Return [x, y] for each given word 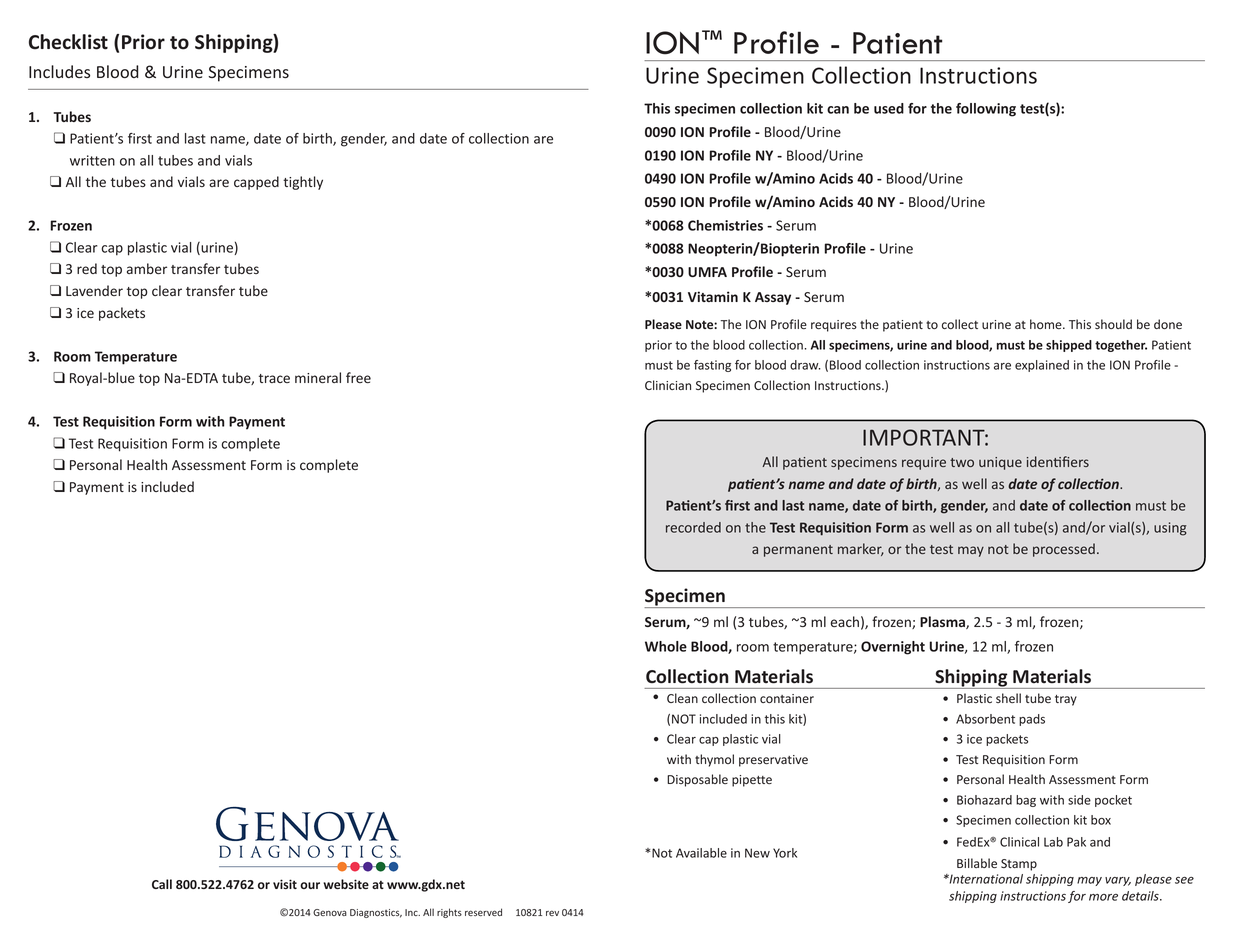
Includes [59, 71]
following [986, 110]
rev [552, 913]
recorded [693, 527]
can [838, 110]
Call [162, 884]
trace [274, 378]
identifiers [1058, 461]
